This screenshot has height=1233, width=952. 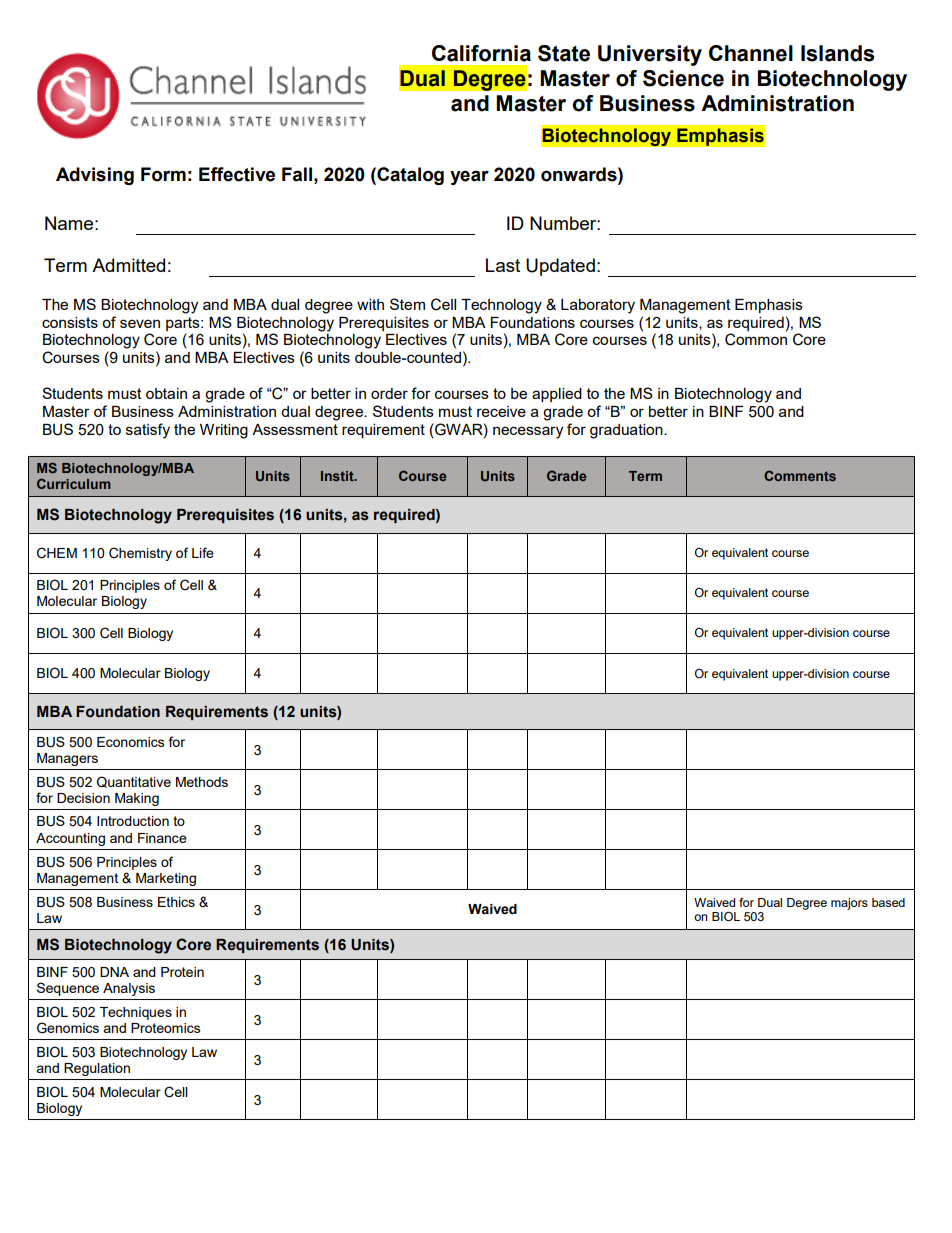 What do you see at coordinates (166, 1028) in the screenshot?
I see `Proteomics` at bounding box center [166, 1028].
